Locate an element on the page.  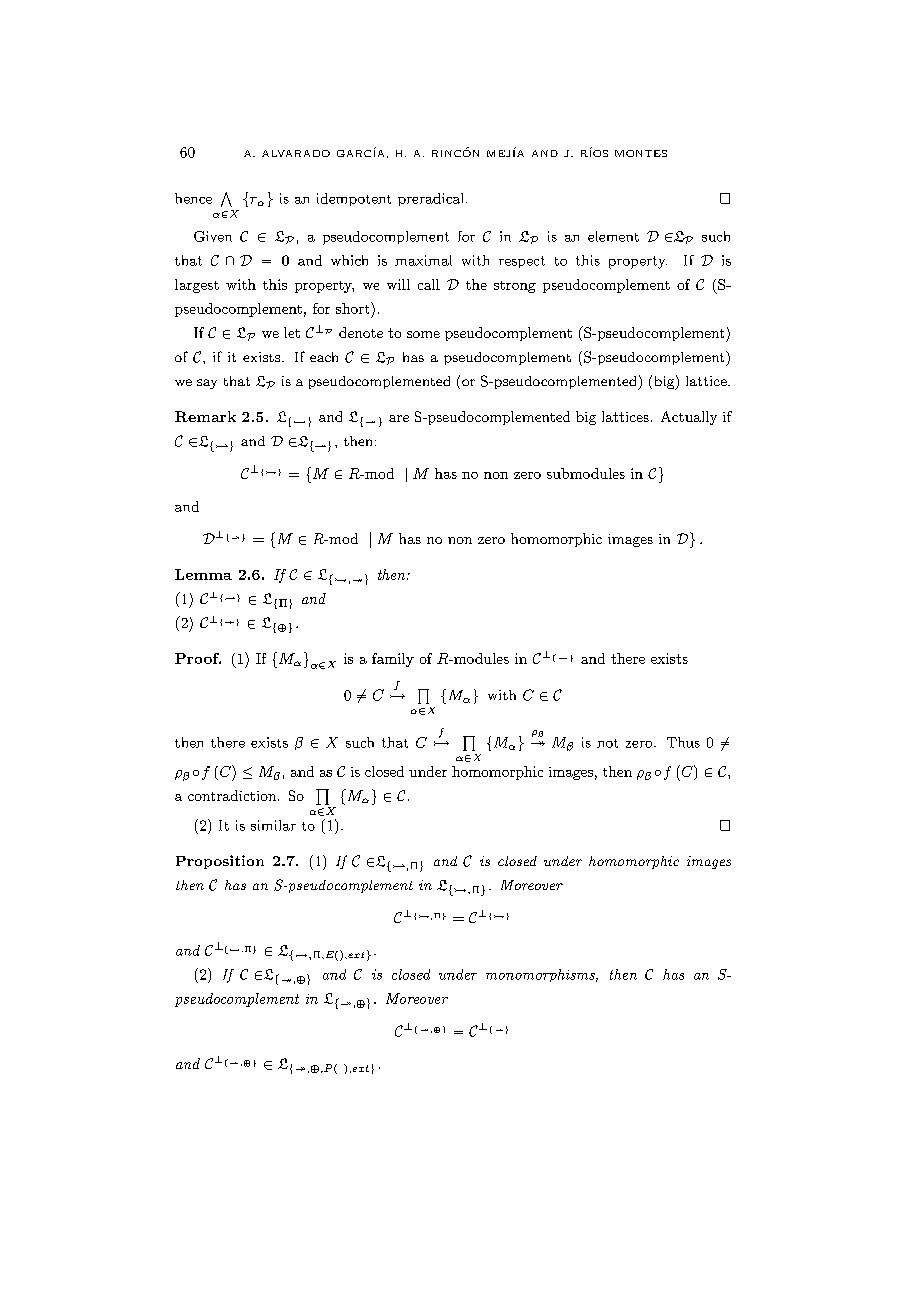
contradiction is located at coordinates (233, 795).
